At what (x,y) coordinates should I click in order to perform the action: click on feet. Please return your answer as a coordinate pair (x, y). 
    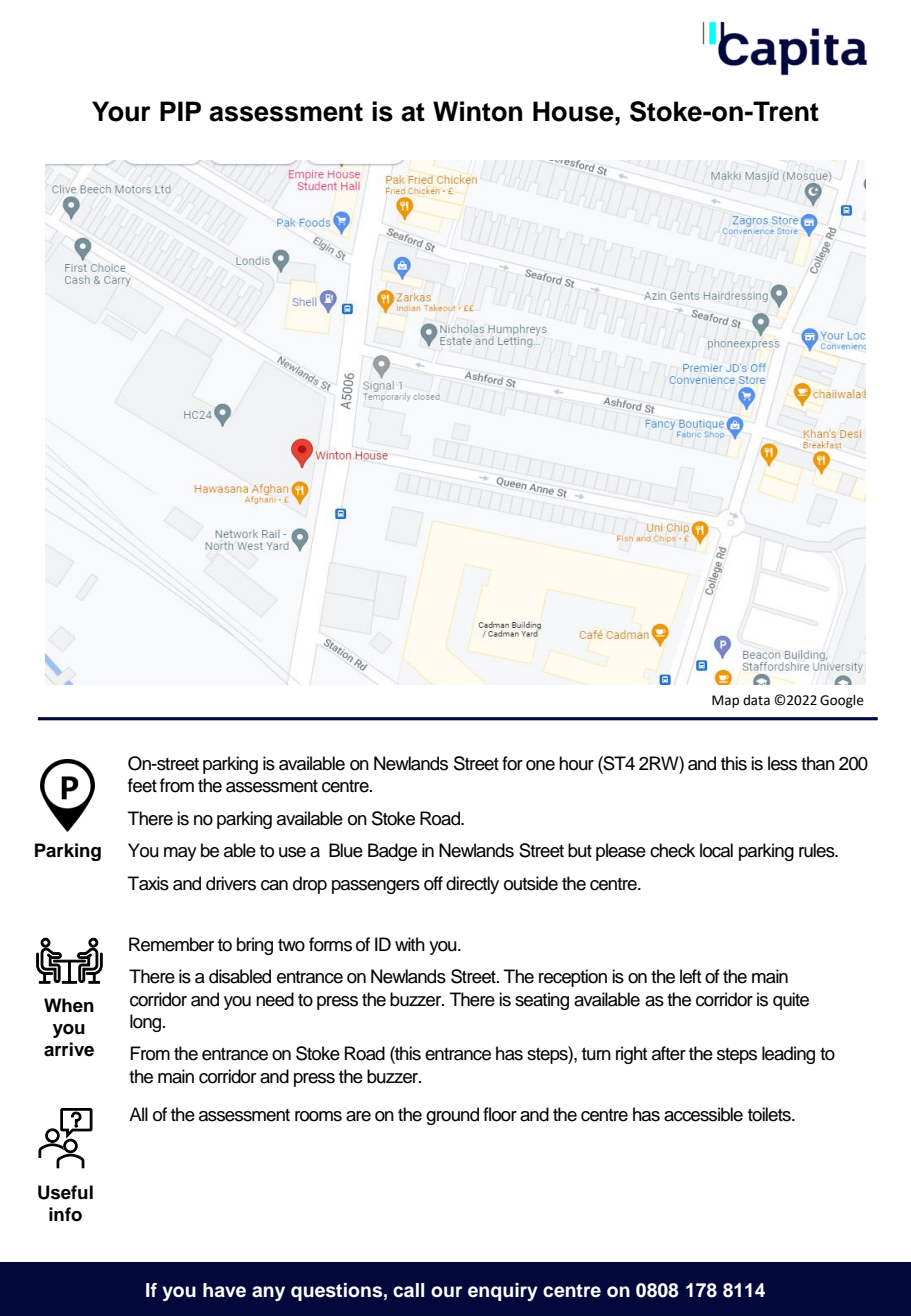
    Looking at the image, I should click on (142, 785).
